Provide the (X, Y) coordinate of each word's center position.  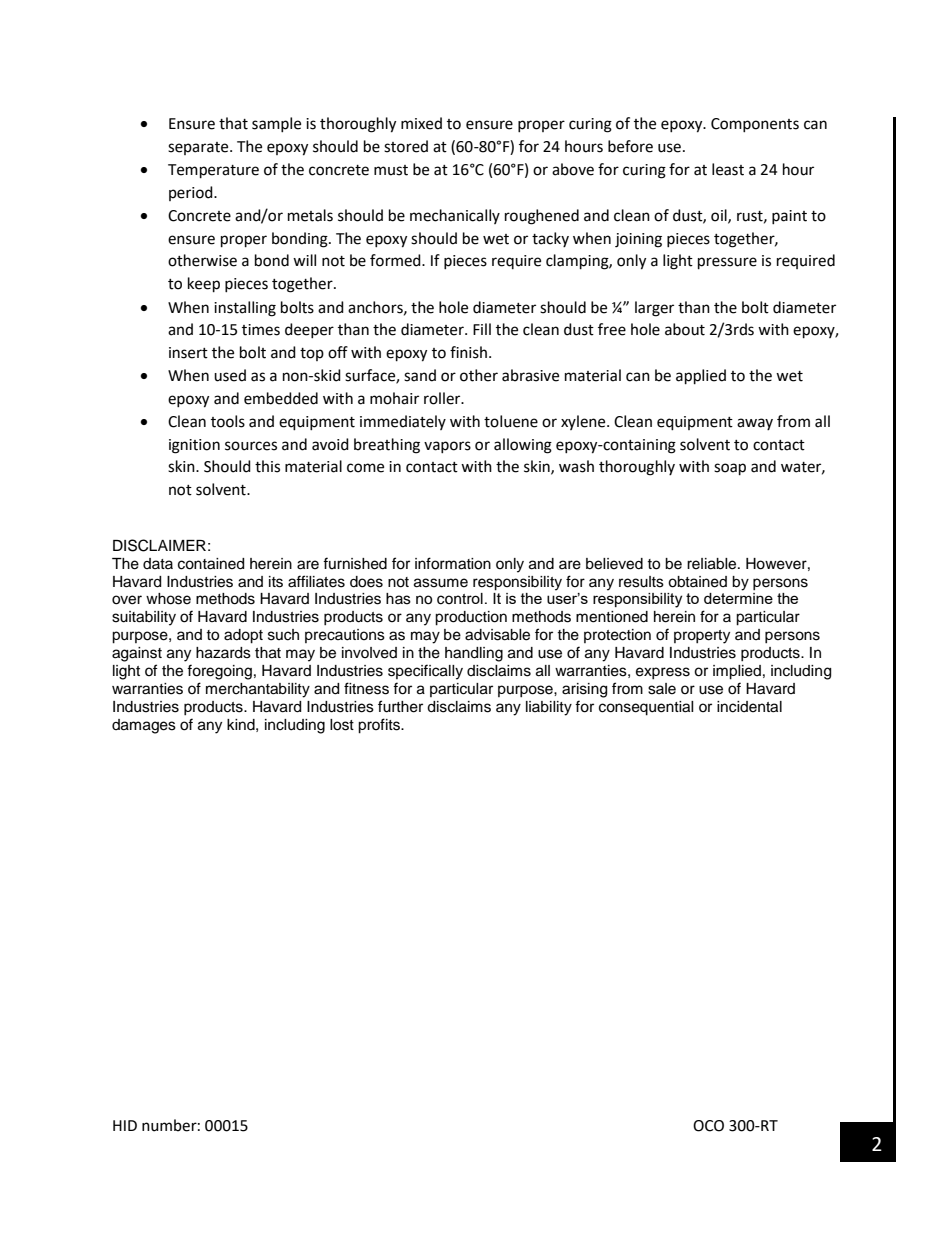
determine (738, 598)
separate (199, 148)
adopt (243, 636)
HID (125, 1125)
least (728, 169)
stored (406, 146)
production (471, 618)
